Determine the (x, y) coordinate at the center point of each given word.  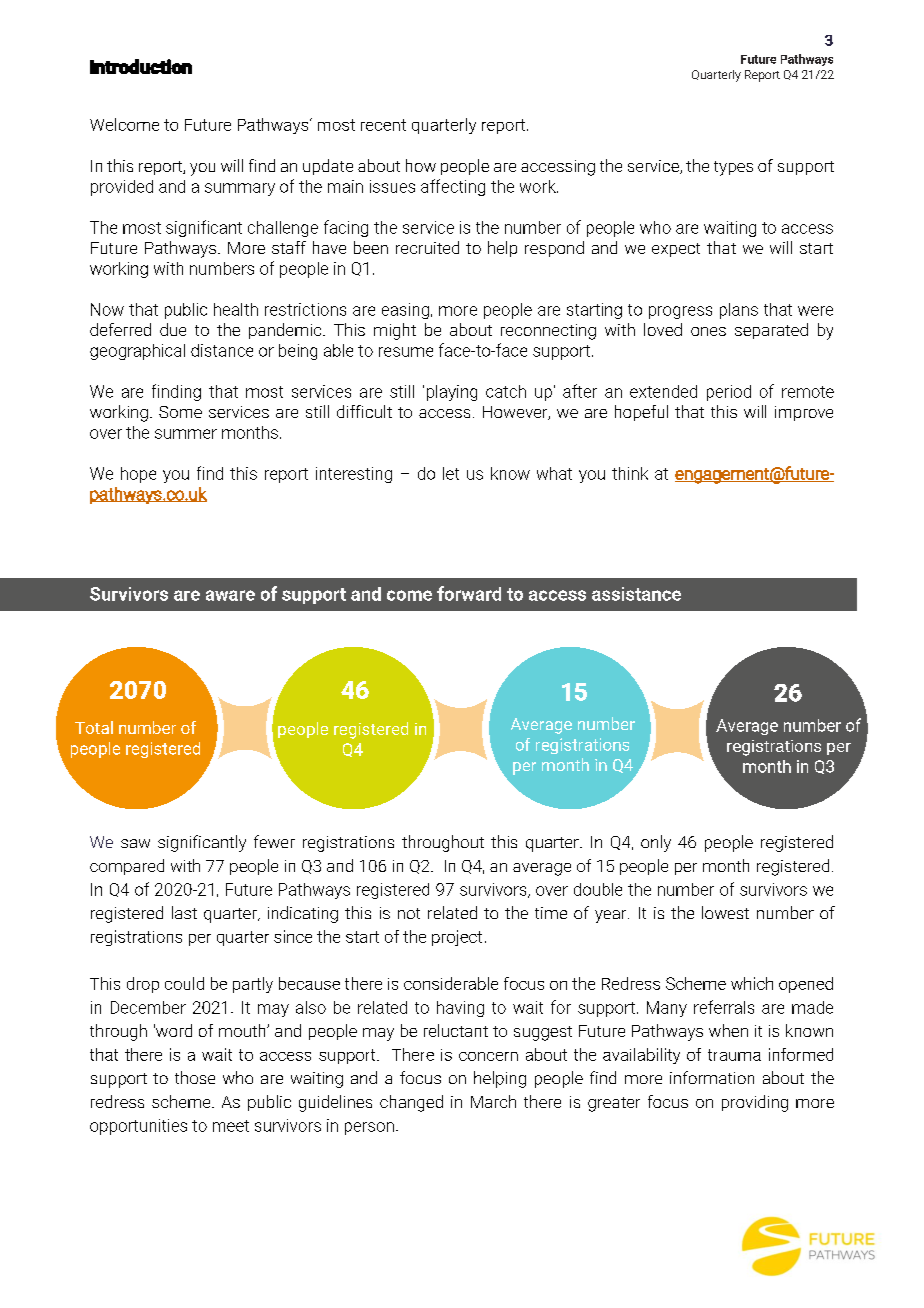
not (409, 913)
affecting (453, 187)
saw (135, 843)
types (733, 168)
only (656, 843)
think (630, 473)
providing (755, 1103)
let (451, 473)
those (195, 1077)
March (493, 1101)
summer (186, 434)
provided (122, 188)
